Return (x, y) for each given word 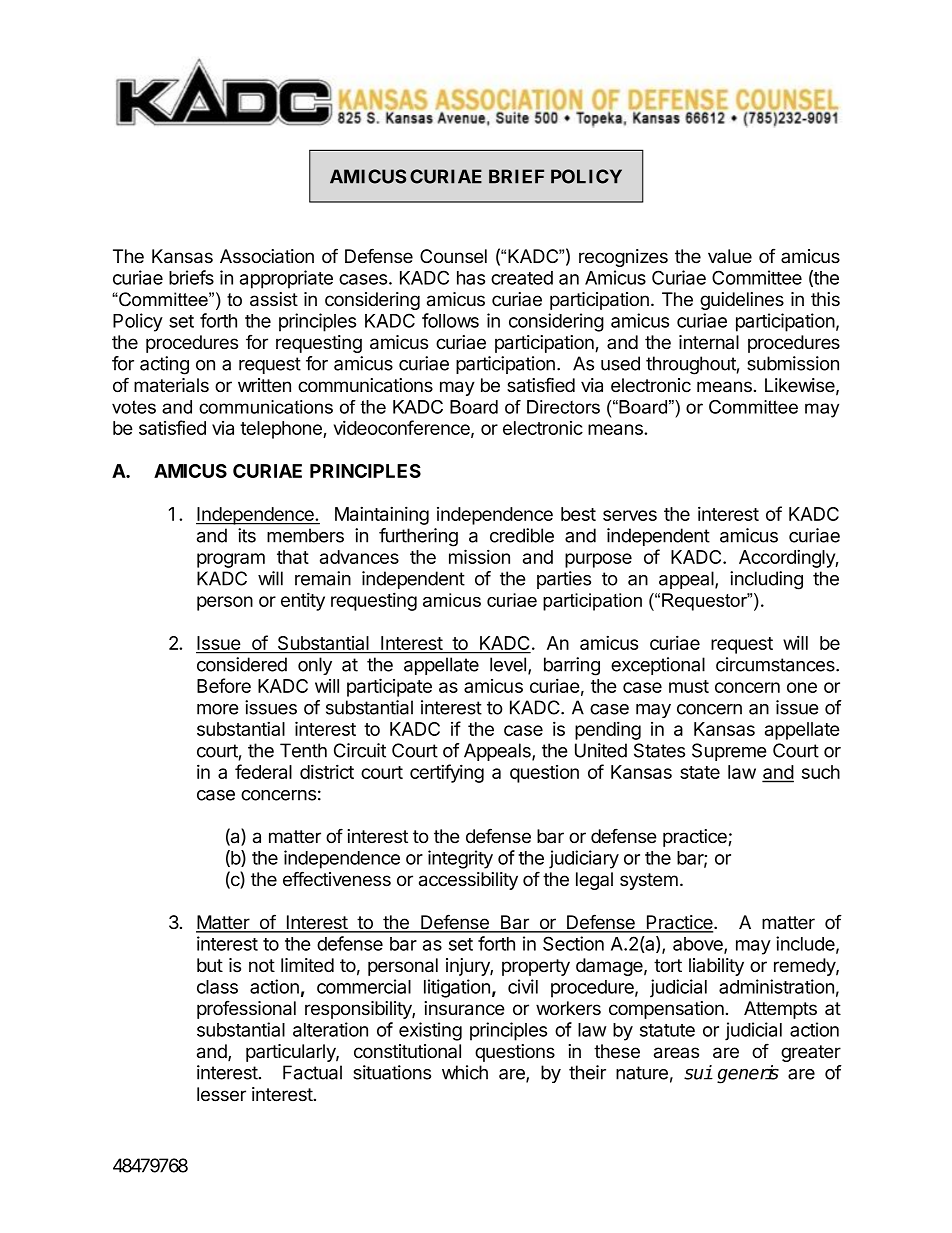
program (231, 560)
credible (522, 535)
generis (748, 1074)
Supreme (729, 752)
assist (274, 299)
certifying (447, 773)
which (465, 1072)
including (766, 580)
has (471, 278)
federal (263, 771)
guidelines (742, 301)
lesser (221, 1094)
